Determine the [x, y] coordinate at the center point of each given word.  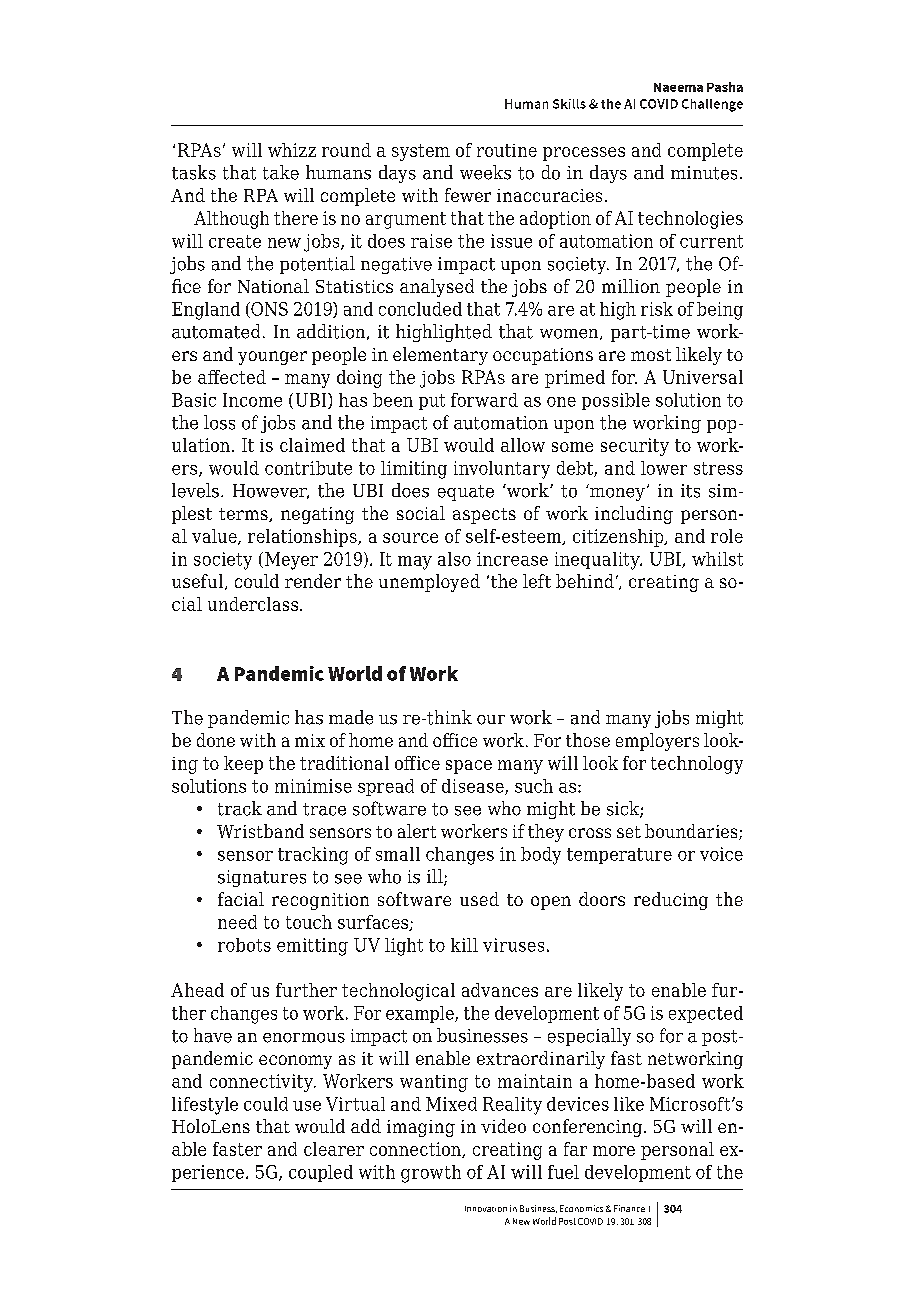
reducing [671, 901]
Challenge [712, 105]
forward [484, 400]
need [237, 922]
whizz [292, 150]
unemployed [429, 583]
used [479, 899]
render [313, 581]
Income [252, 400]
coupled [321, 1173]
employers [657, 742]
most [651, 355]
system [421, 152]
